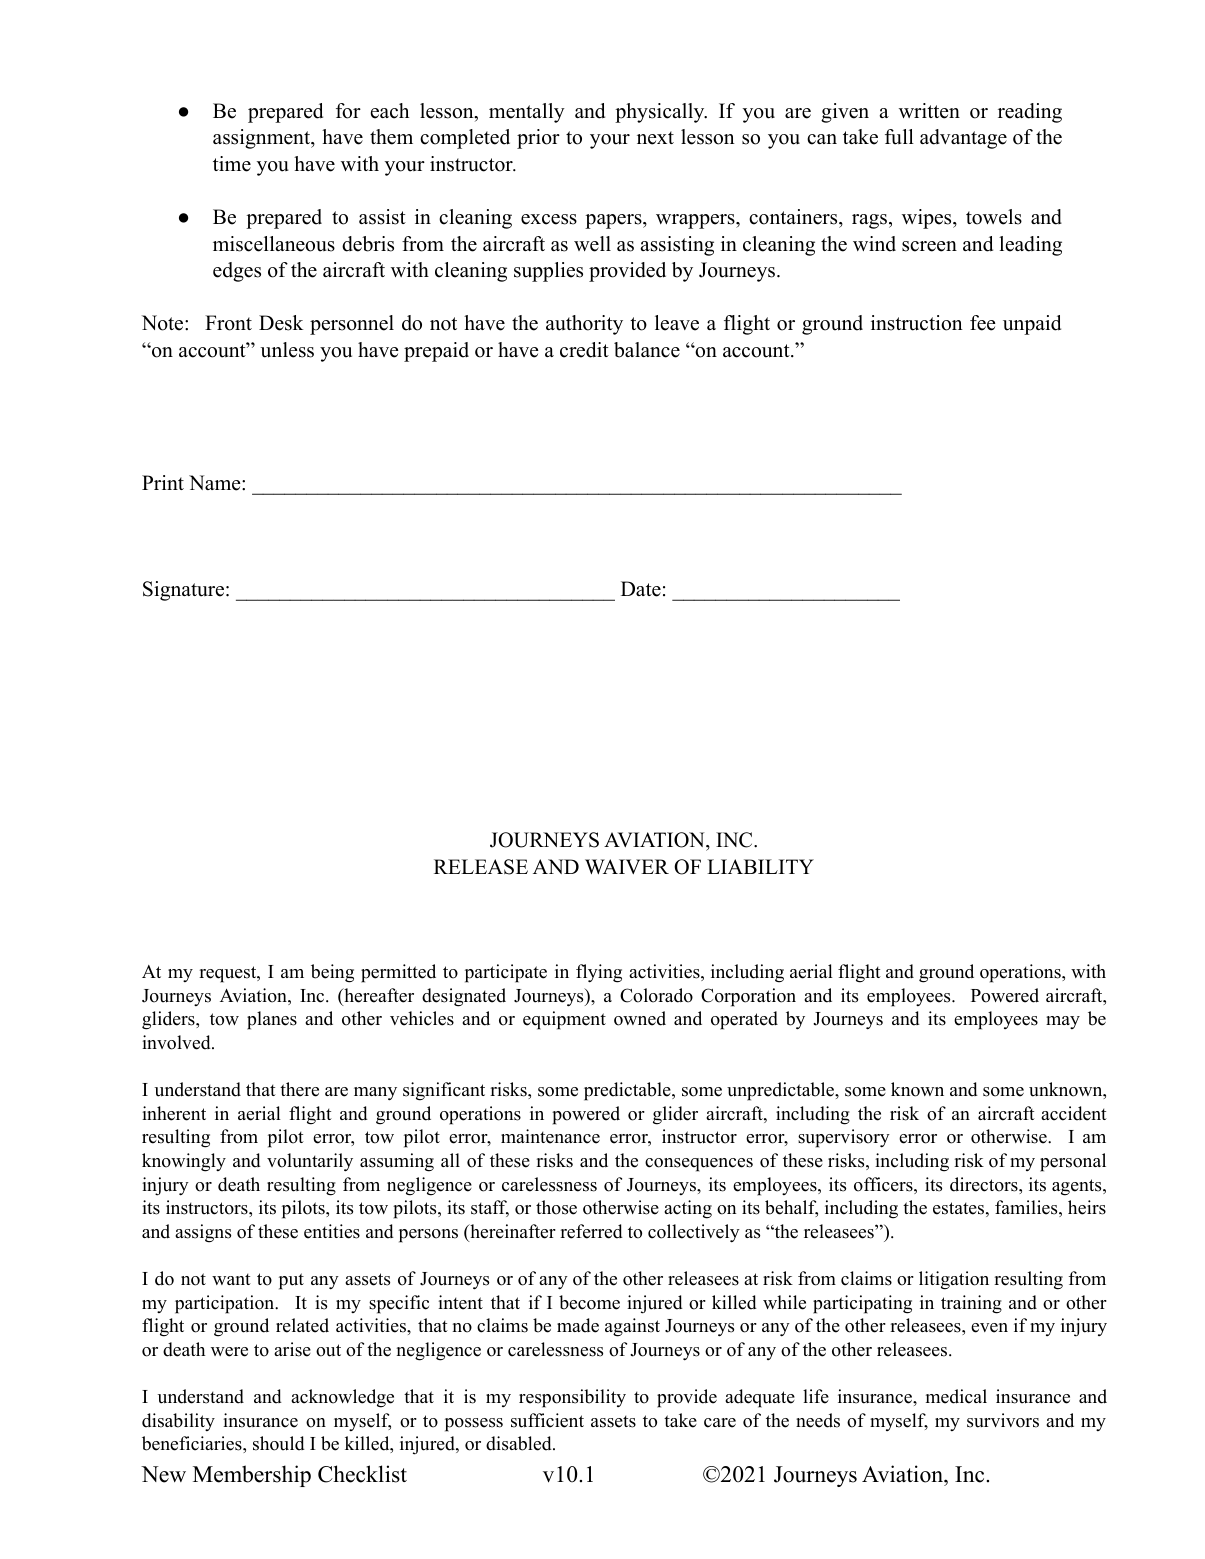  What do you see at coordinates (655, 138) in the screenshot?
I see `next` at bounding box center [655, 138].
